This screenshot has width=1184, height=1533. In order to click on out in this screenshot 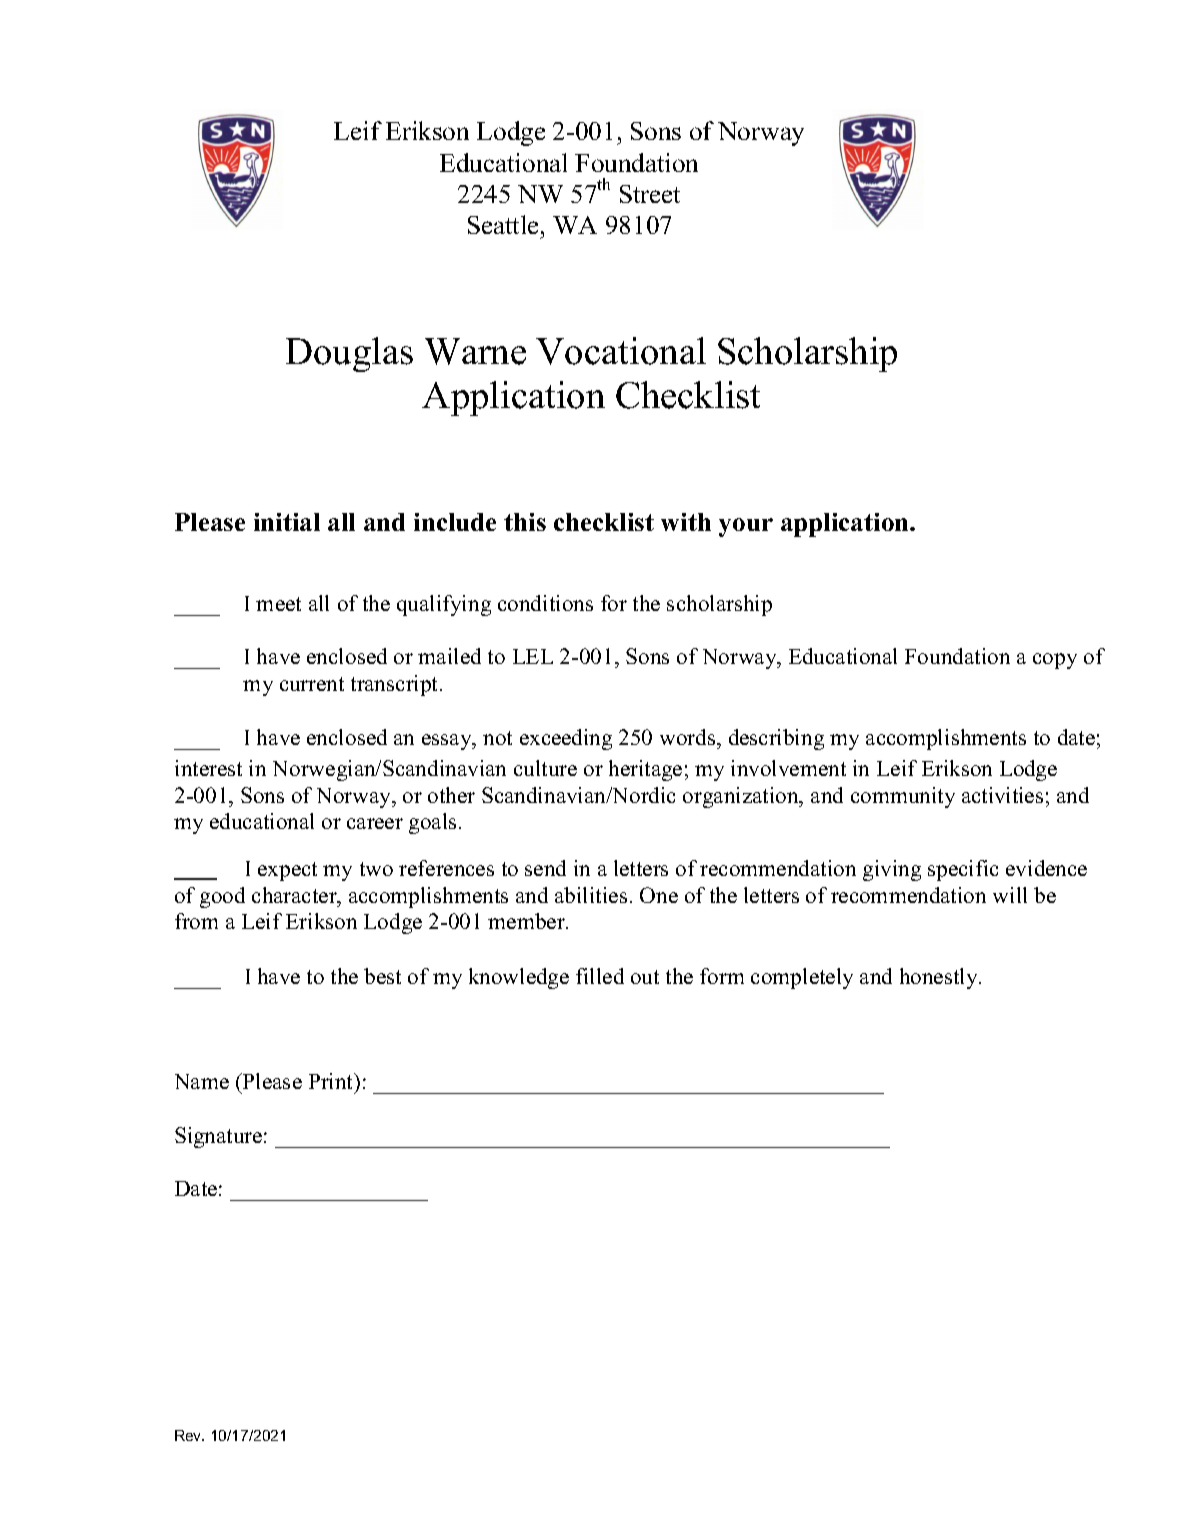, I will do `click(645, 977)`.
